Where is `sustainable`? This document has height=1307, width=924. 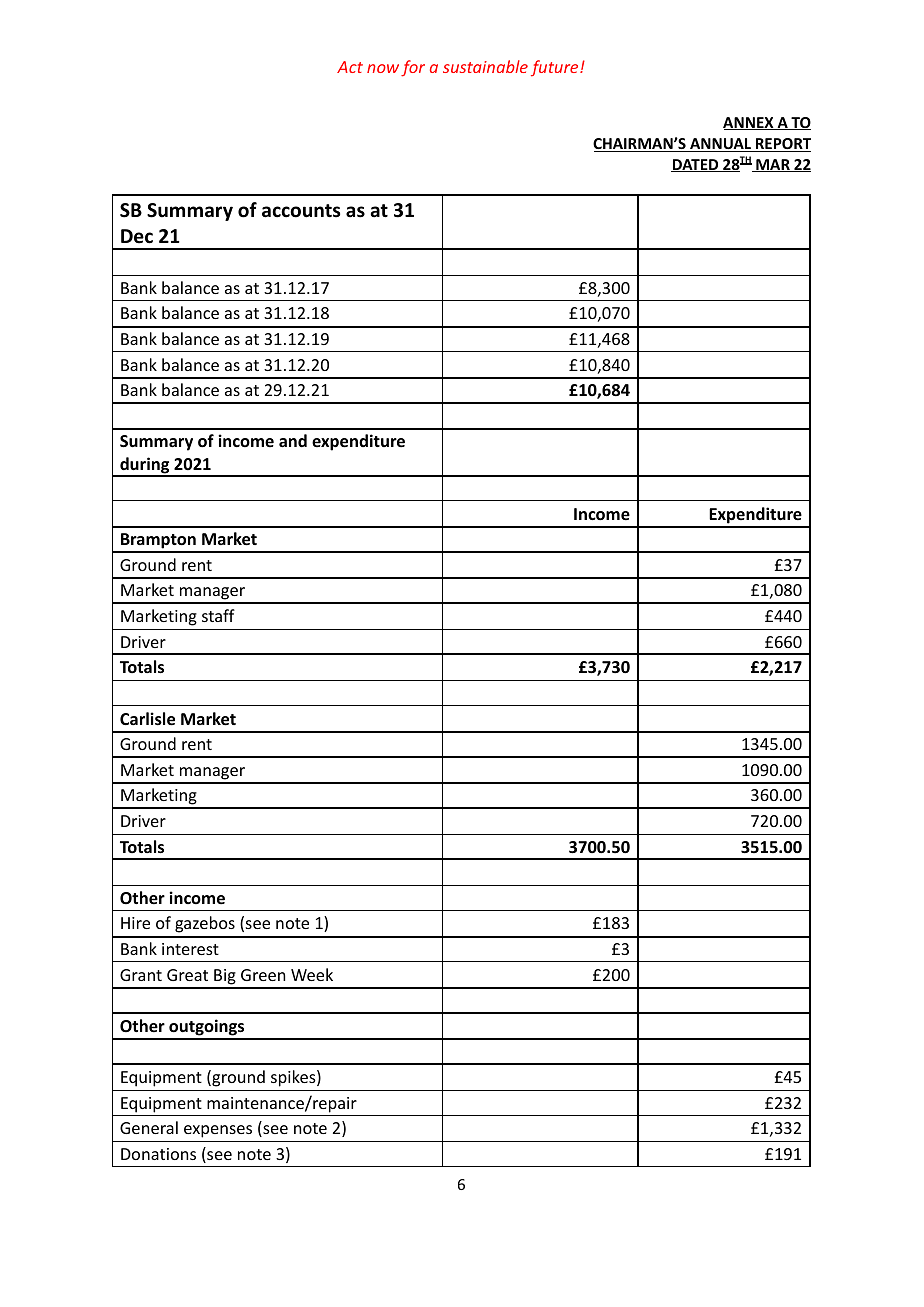 sustainable is located at coordinates (485, 66).
